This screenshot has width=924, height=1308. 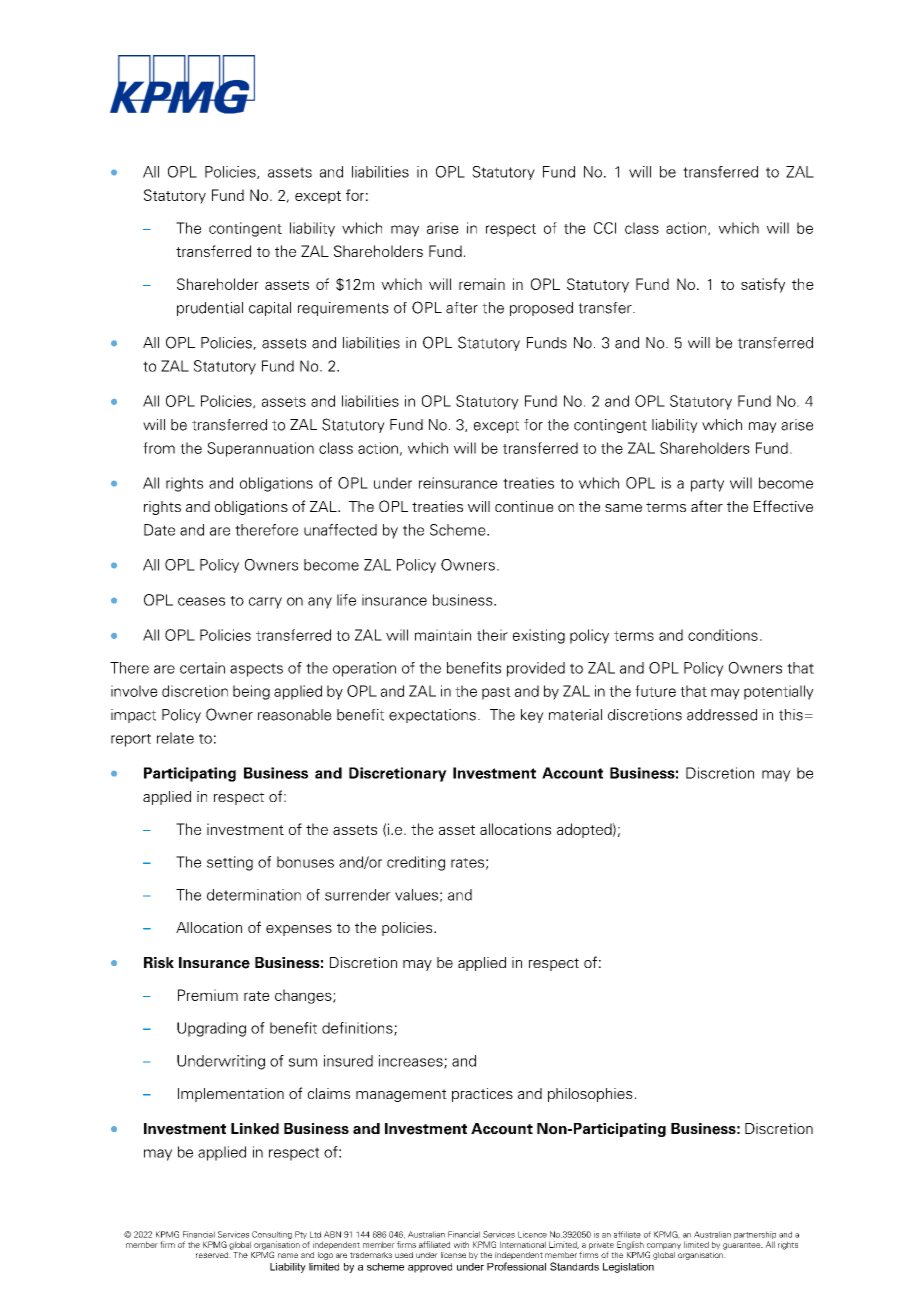 I want to click on Date, so click(x=159, y=530).
